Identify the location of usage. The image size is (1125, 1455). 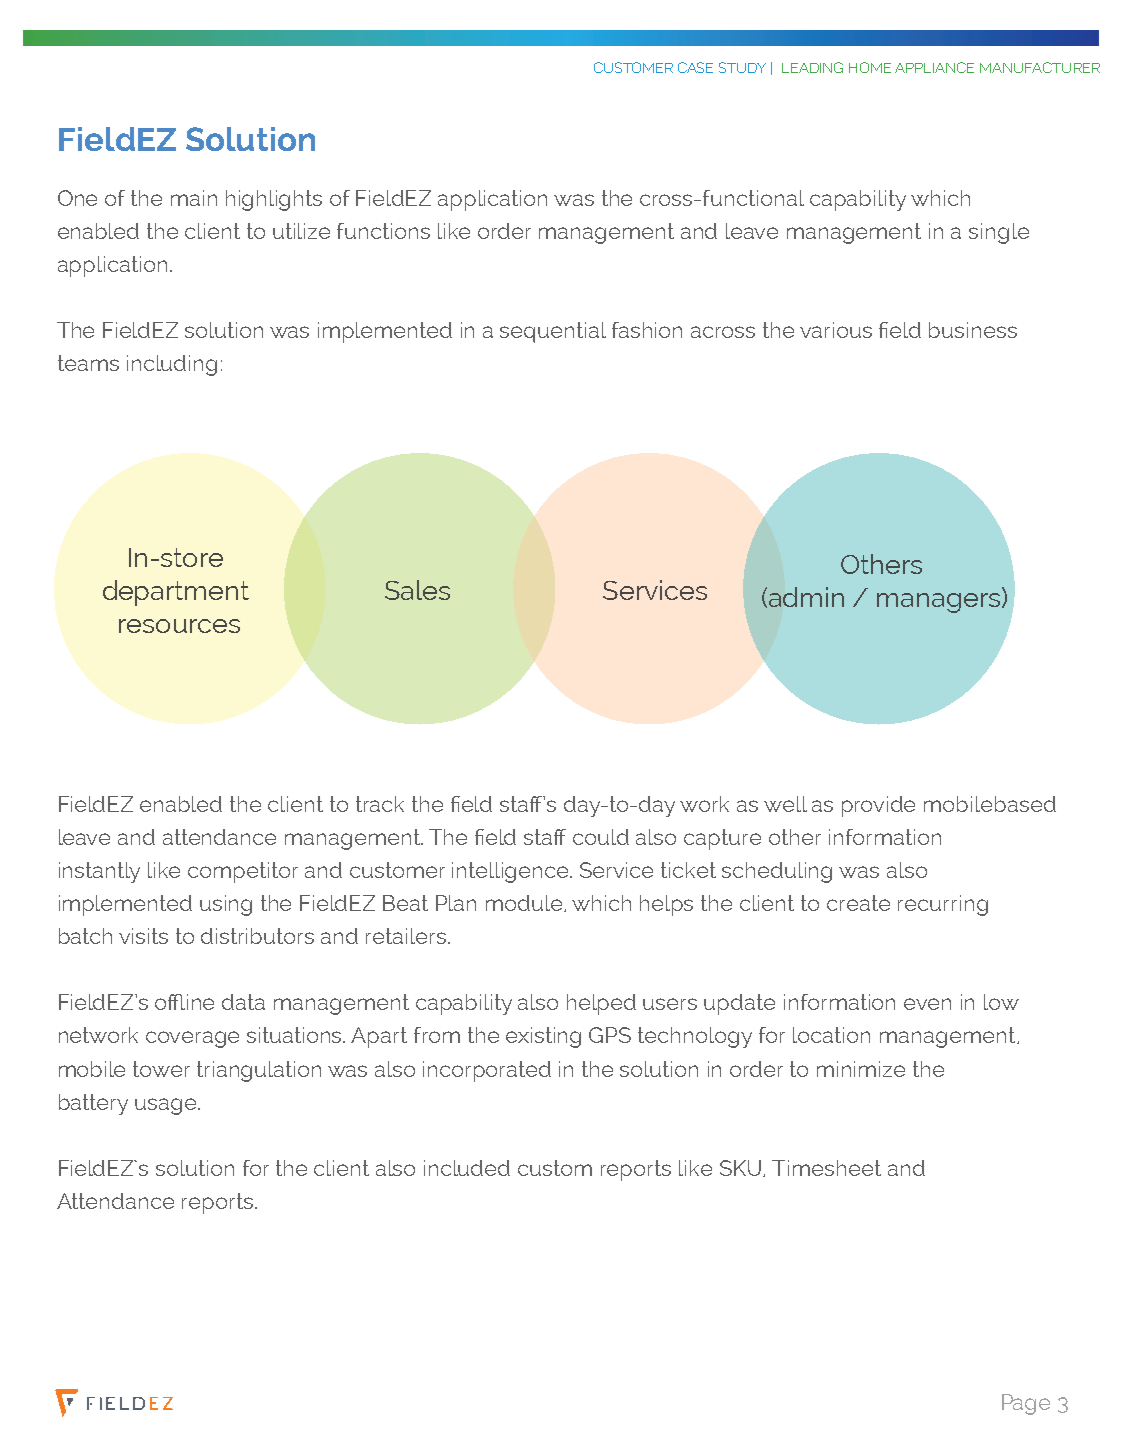
(167, 1106).
